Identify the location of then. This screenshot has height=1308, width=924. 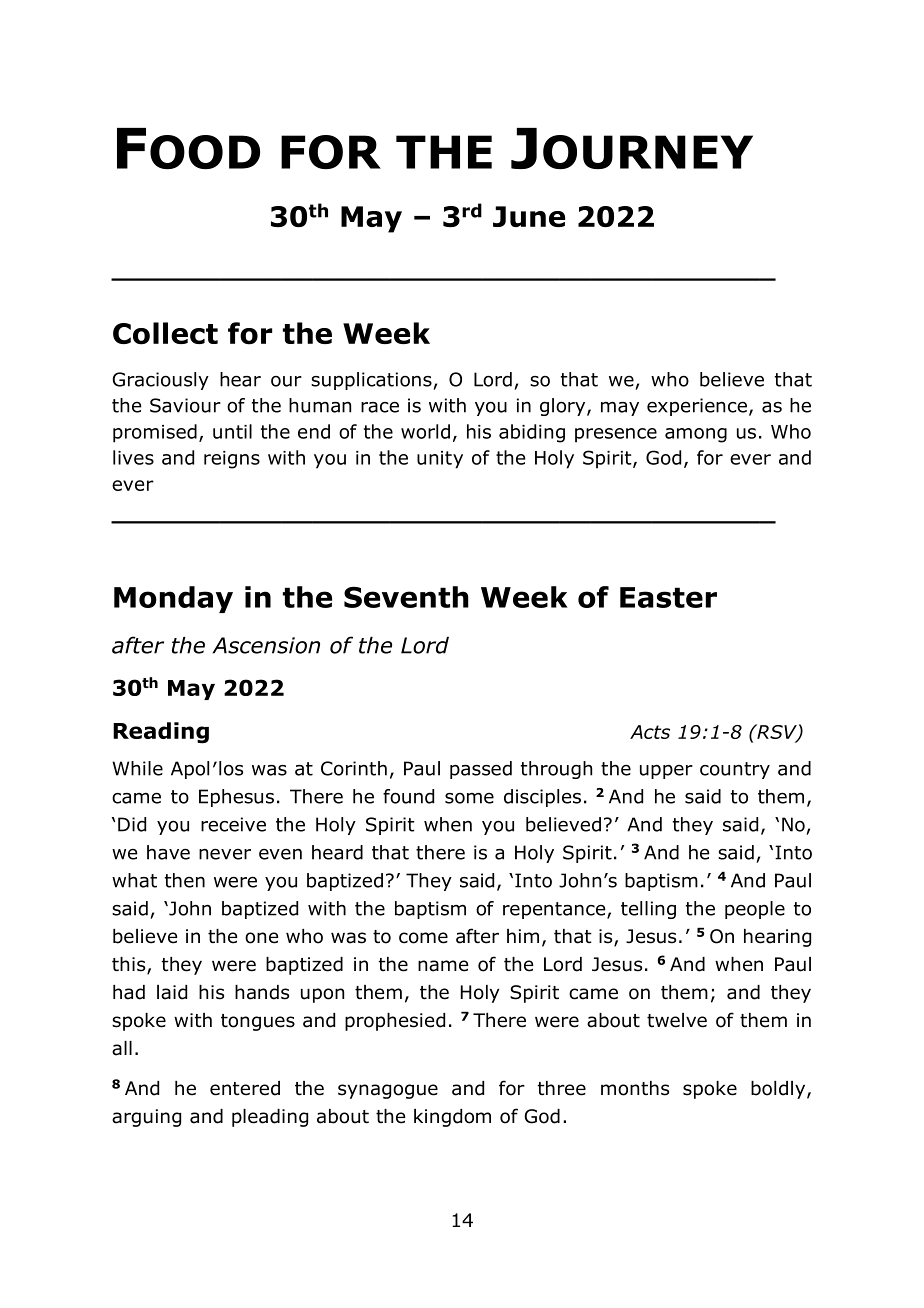
(185, 880).
